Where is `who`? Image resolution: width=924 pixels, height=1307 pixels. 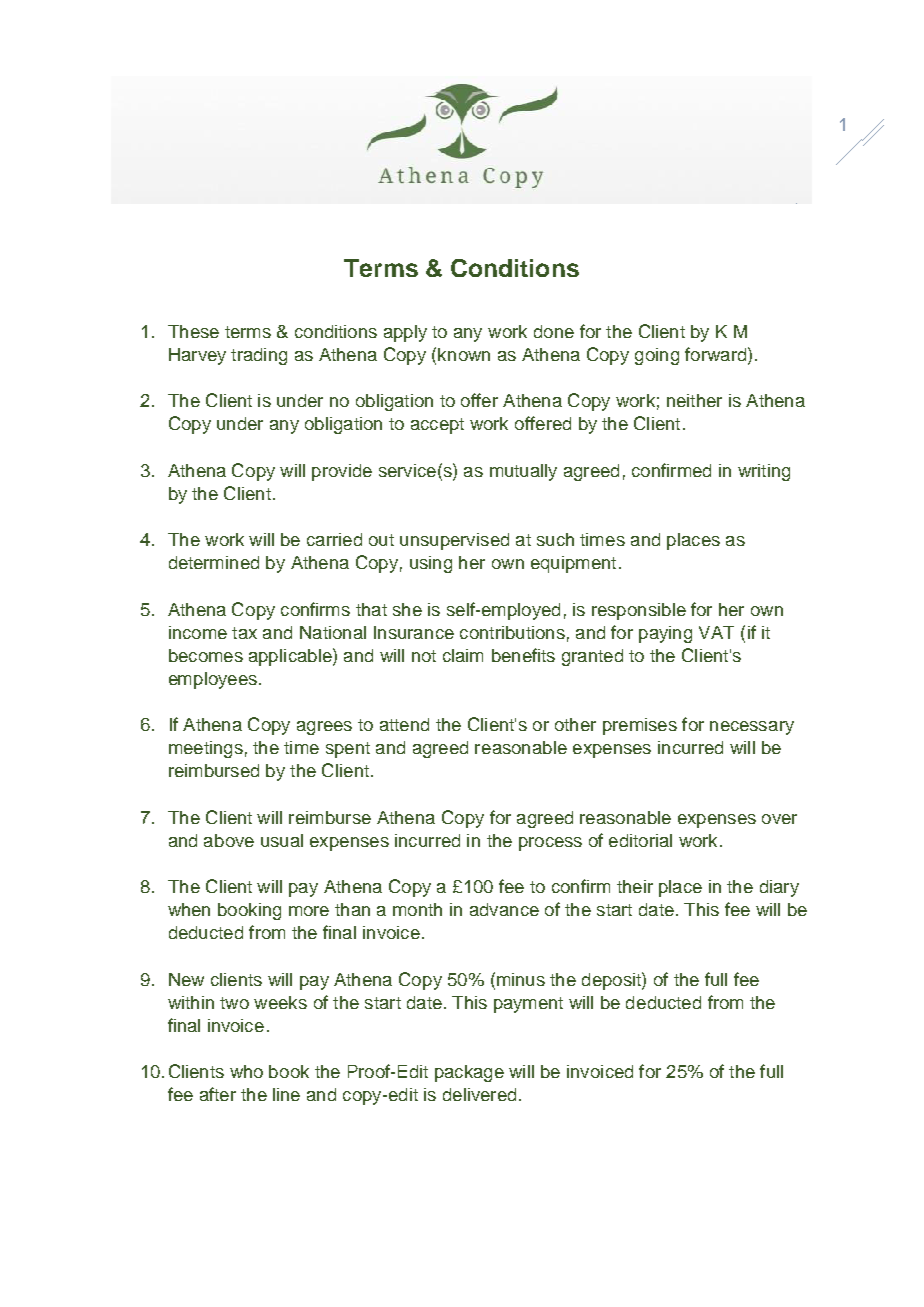
who is located at coordinates (246, 1071).
